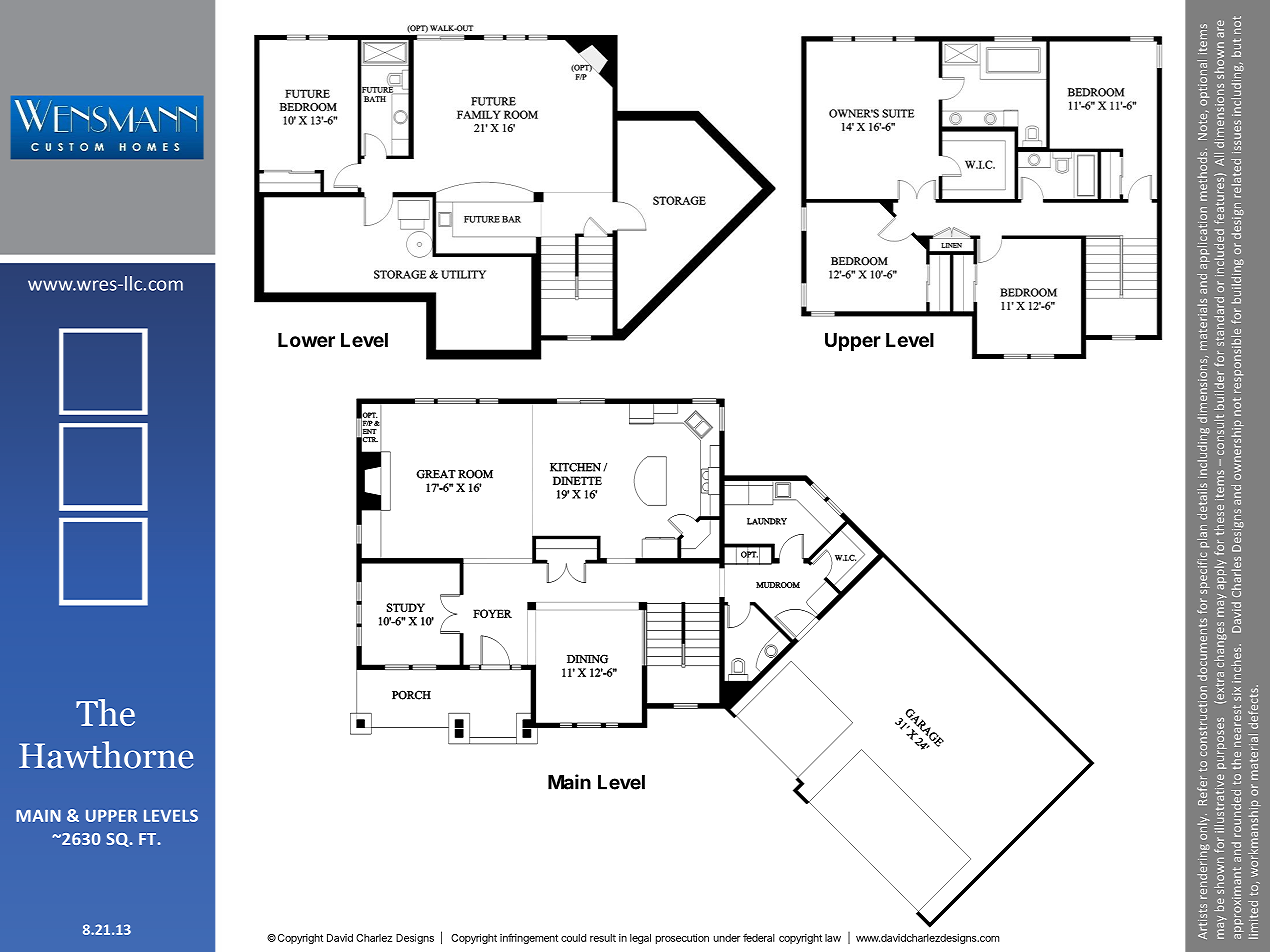 This screenshot has width=1270, height=952. What do you see at coordinates (529, 938) in the screenshot?
I see `infringement` at bounding box center [529, 938].
